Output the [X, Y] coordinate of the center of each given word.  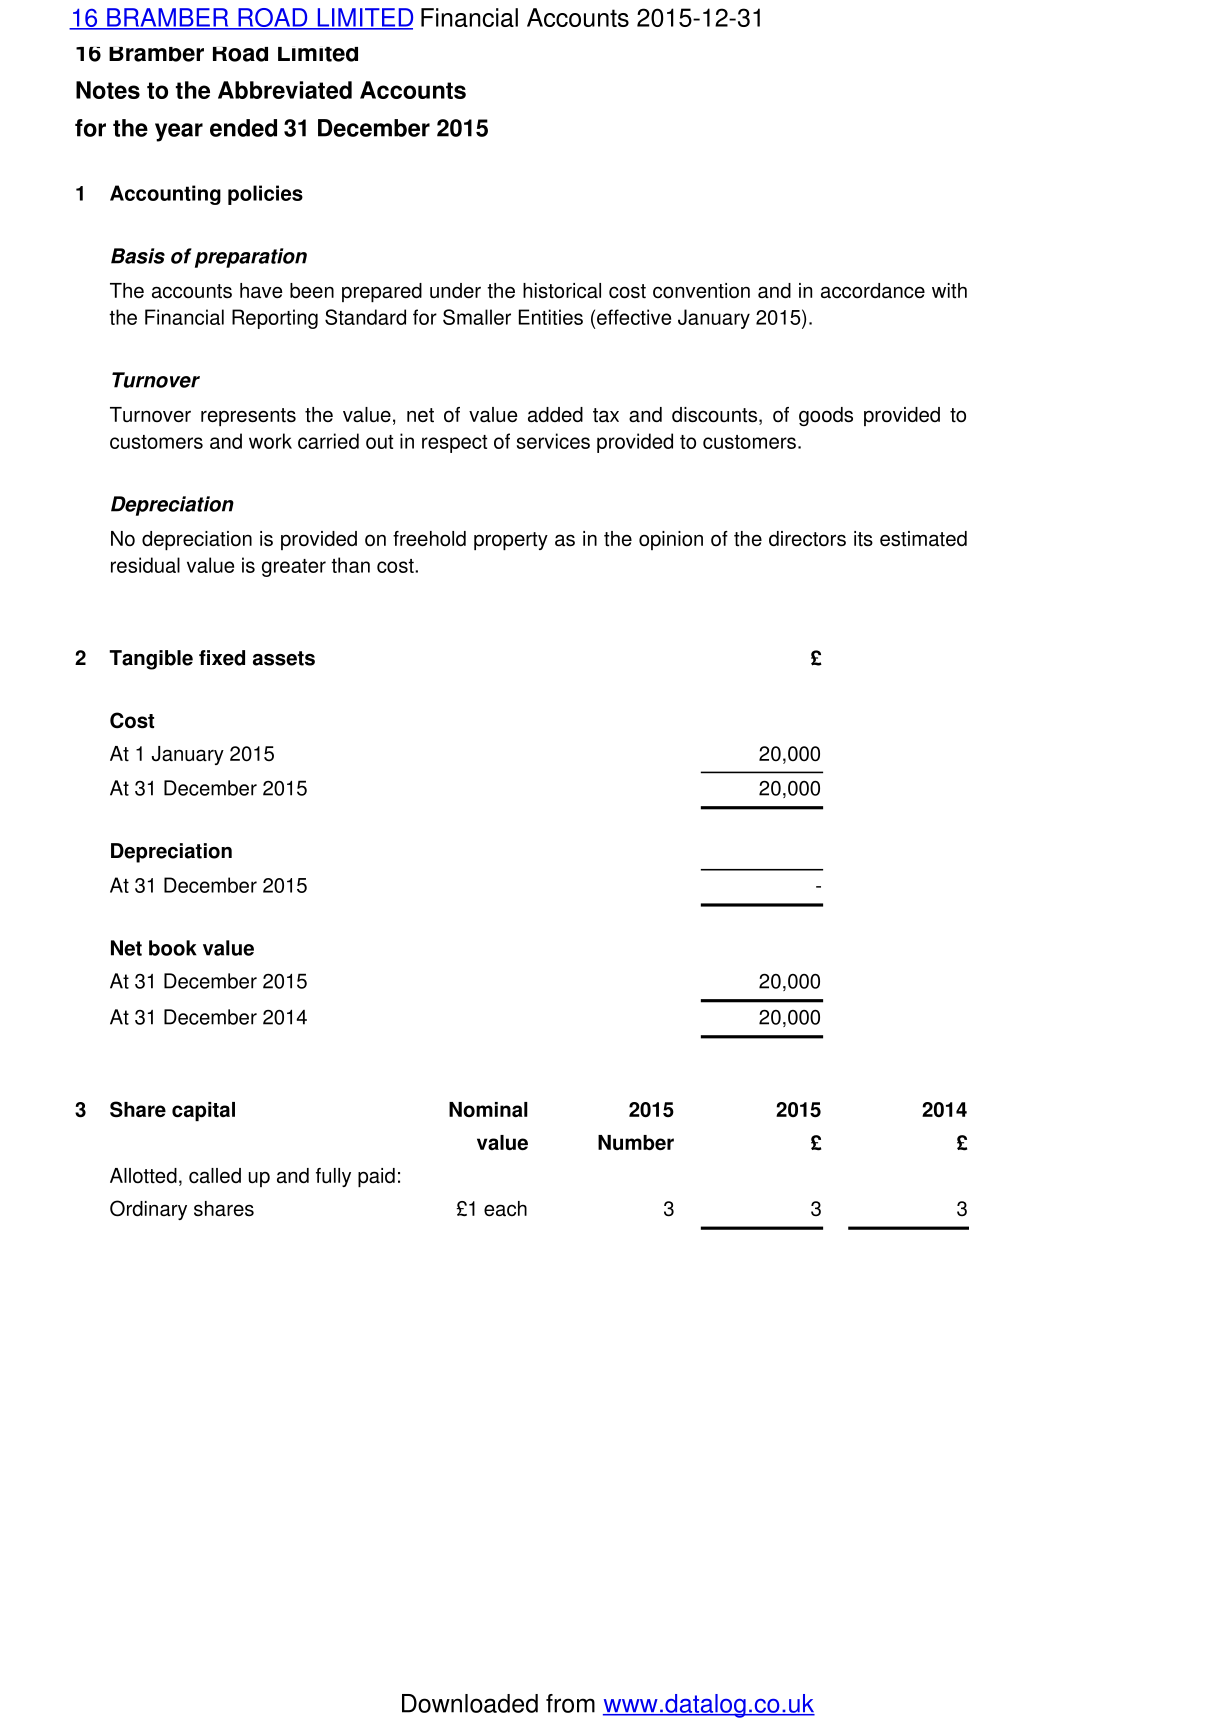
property [511, 541]
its [863, 539]
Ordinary [148, 1210]
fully [333, 1177]
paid [376, 1177]
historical [562, 291]
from [570, 1703]
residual [145, 565]
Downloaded [470, 1703]
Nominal [488, 1110]
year [179, 132]
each [505, 1209]
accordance [873, 291]
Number [636, 1143]
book [173, 948]
